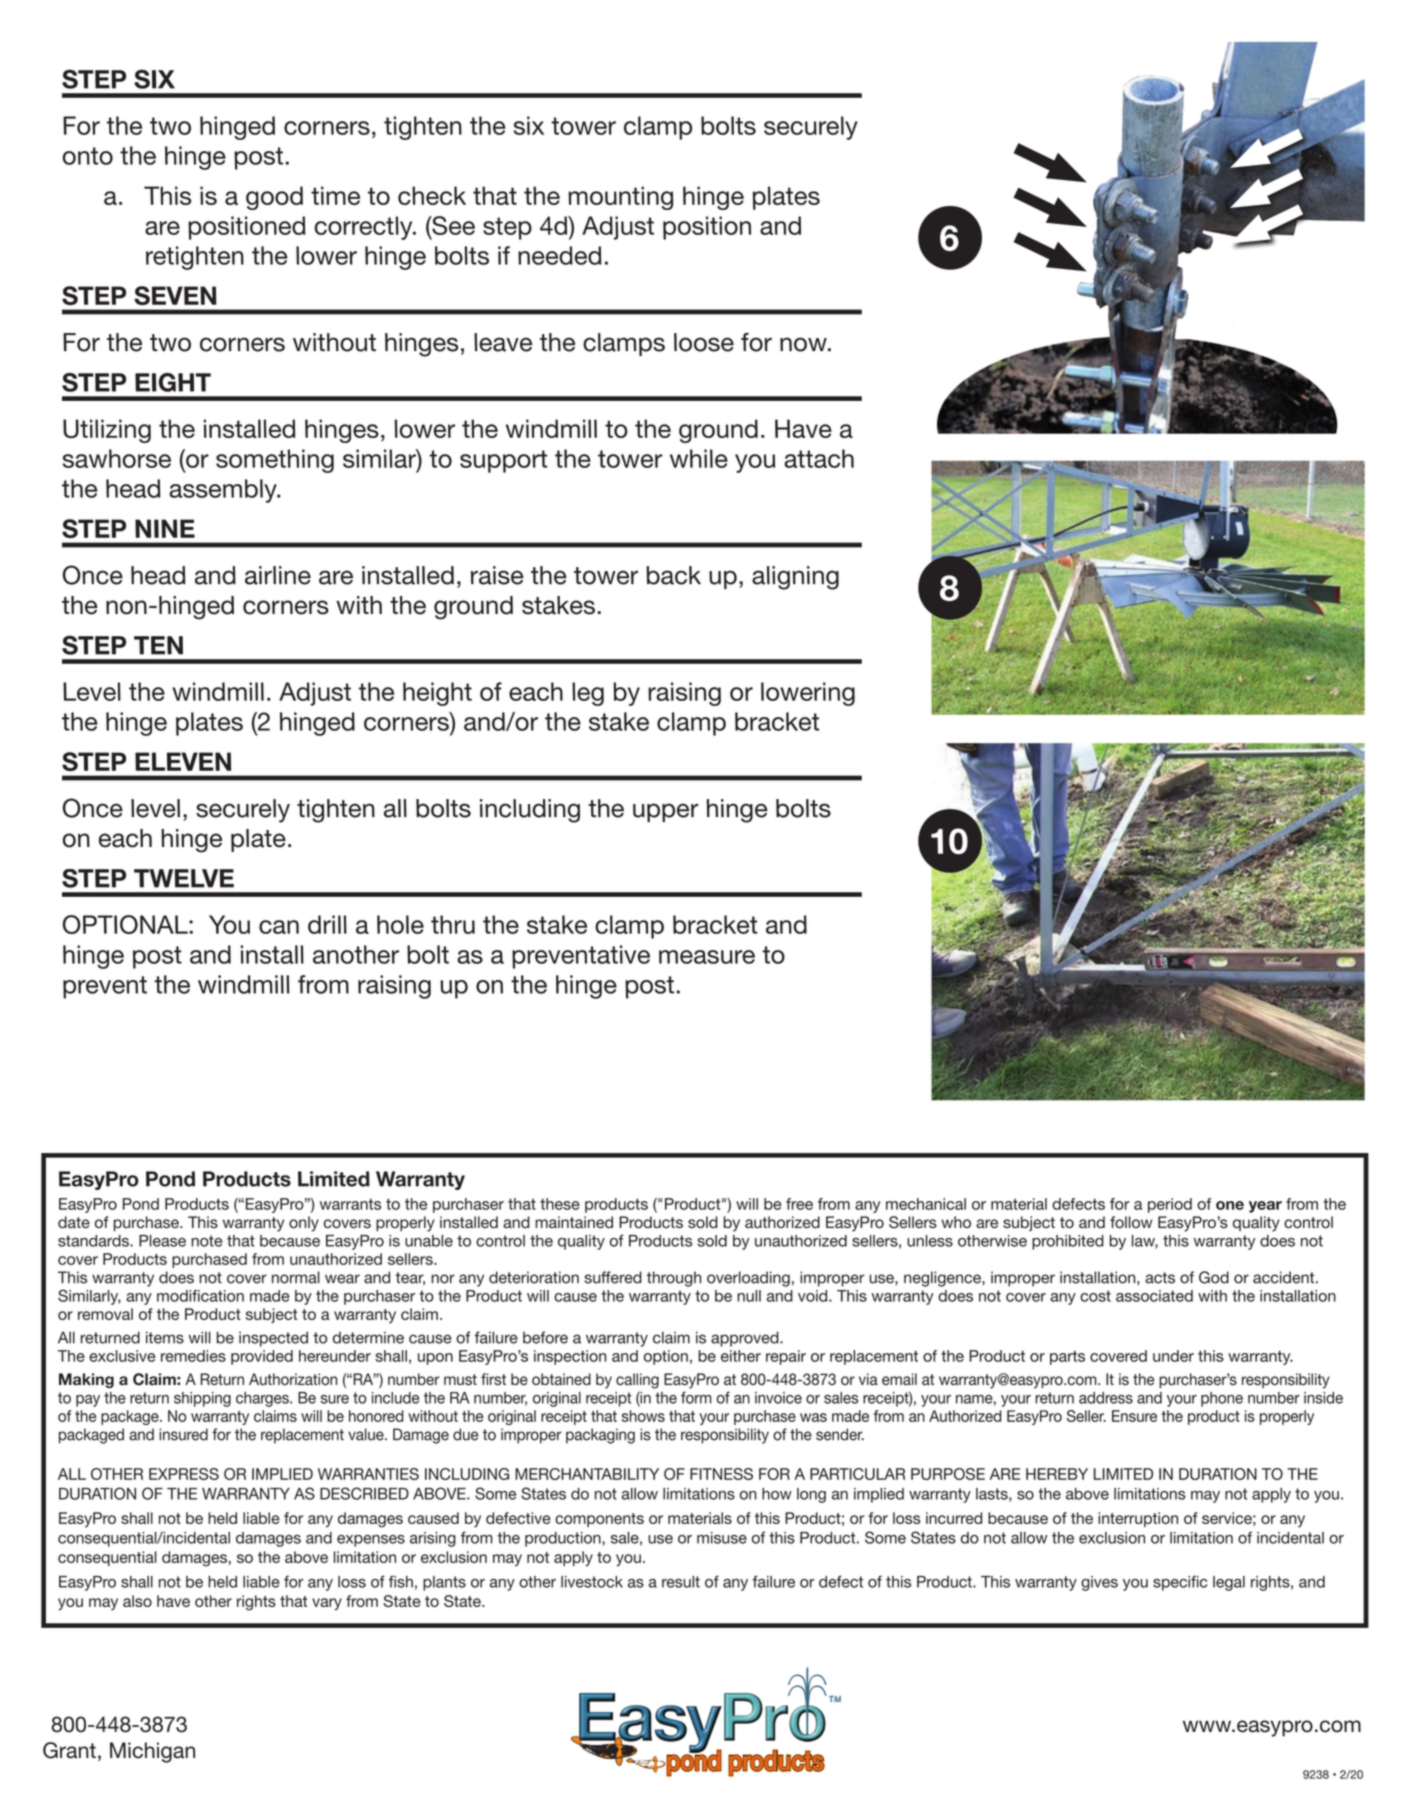 This page has height=1820, width=1406. What do you see at coordinates (681, 1582) in the page?
I see `result` at bounding box center [681, 1582].
